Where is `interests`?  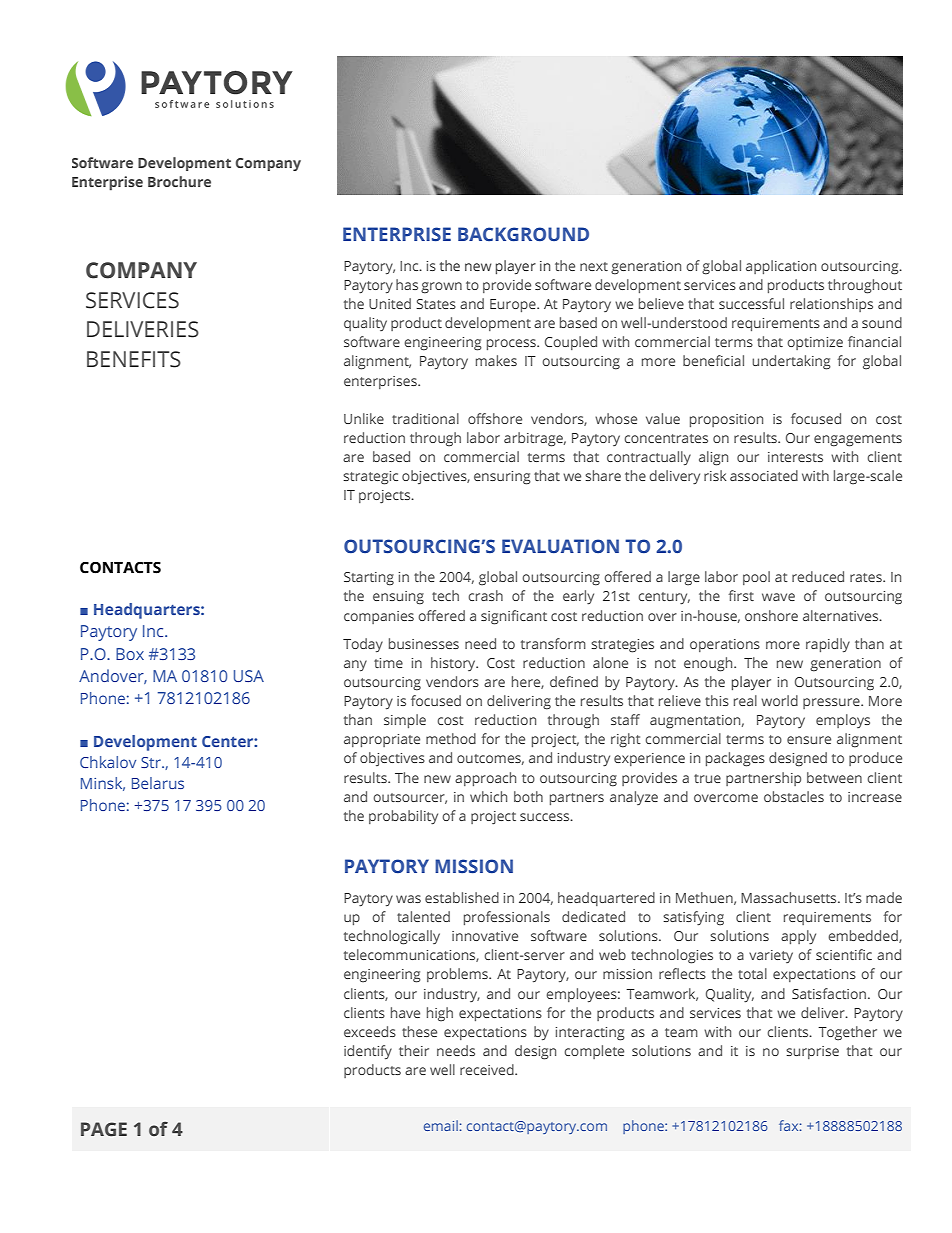
interests is located at coordinates (795, 457).
